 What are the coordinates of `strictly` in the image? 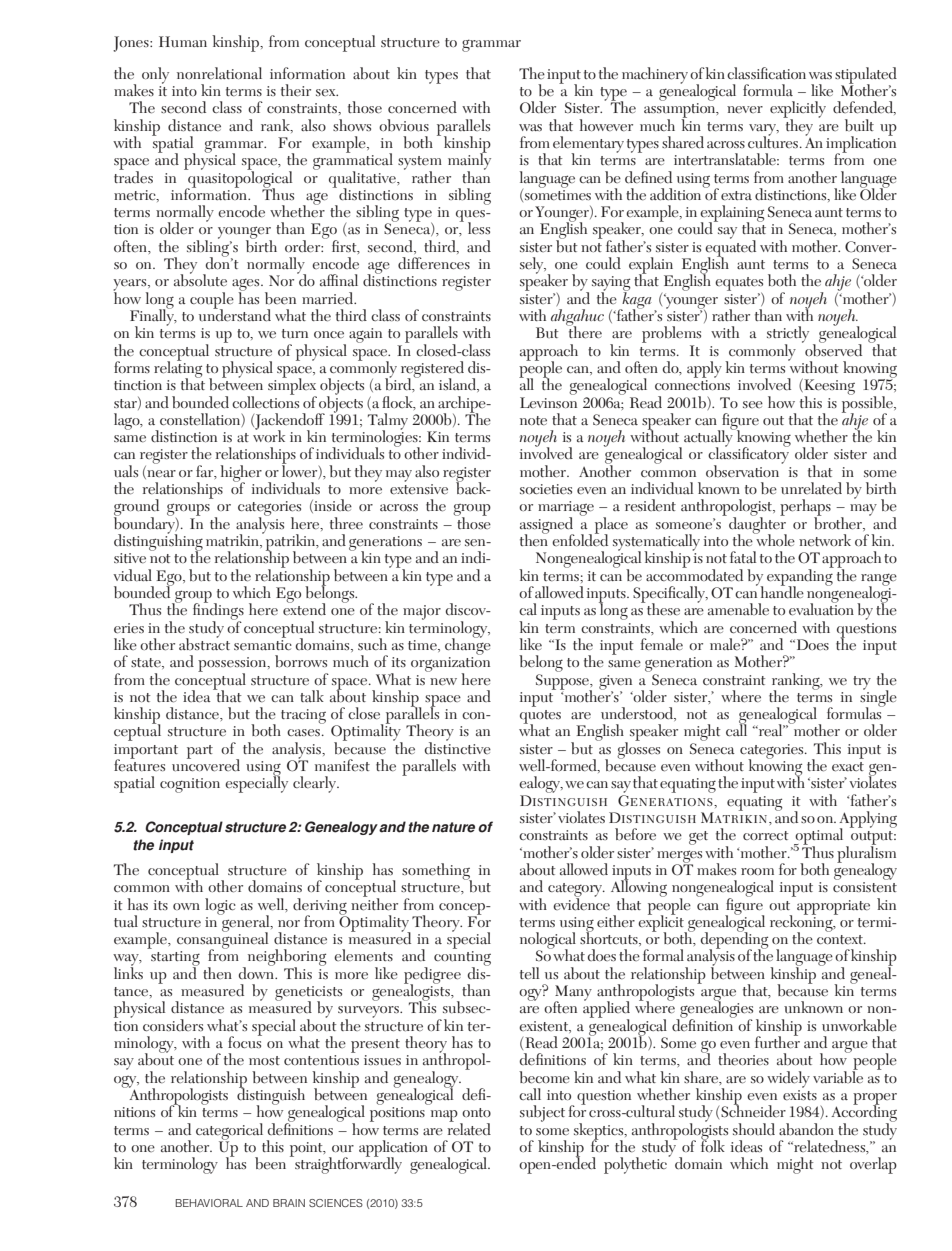 It's located at (788, 335).
